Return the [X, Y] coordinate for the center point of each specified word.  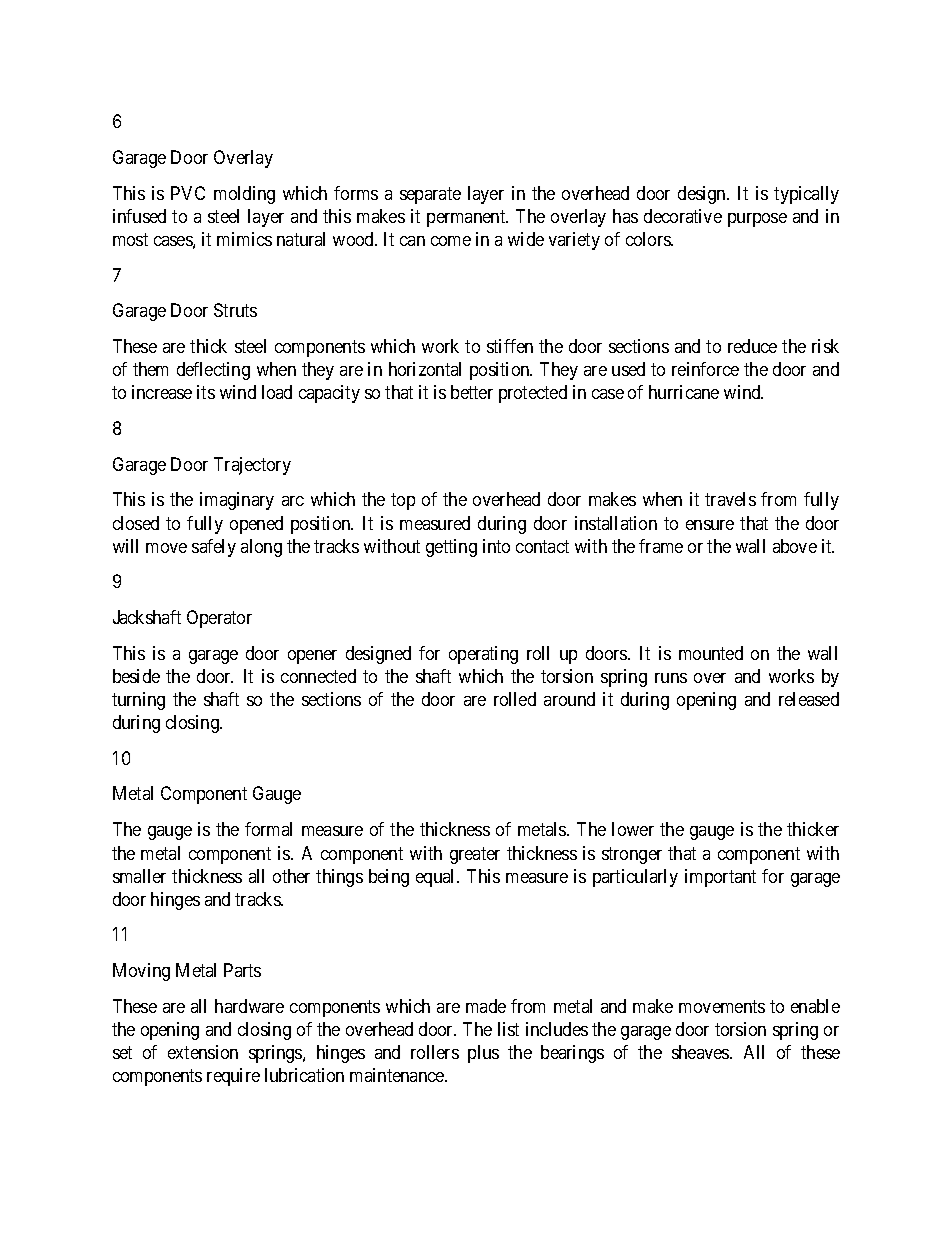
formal [268, 829]
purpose [757, 220]
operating [483, 655]
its [206, 392]
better [472, 392]
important [720, 878]
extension [203, 1052]
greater [475, 855]
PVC [188, 193]
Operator [219, 619]
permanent [467, 218]
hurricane [684, 392]
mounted [711, 653]
